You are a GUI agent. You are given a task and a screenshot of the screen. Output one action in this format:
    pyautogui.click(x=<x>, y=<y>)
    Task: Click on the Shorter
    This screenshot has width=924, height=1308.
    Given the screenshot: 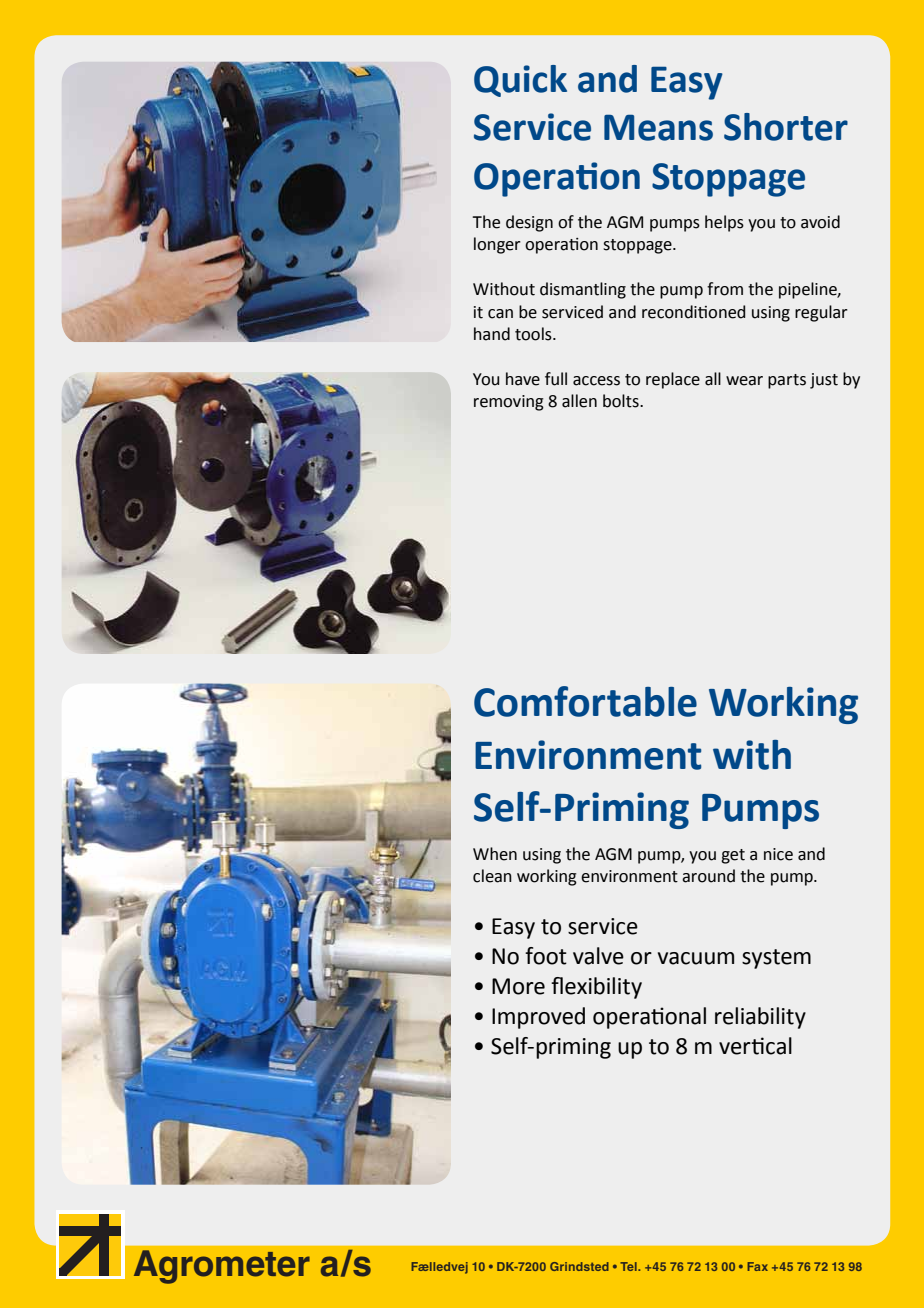 What is the action you would take?
    pyautogui.click(x=786, y=127)
